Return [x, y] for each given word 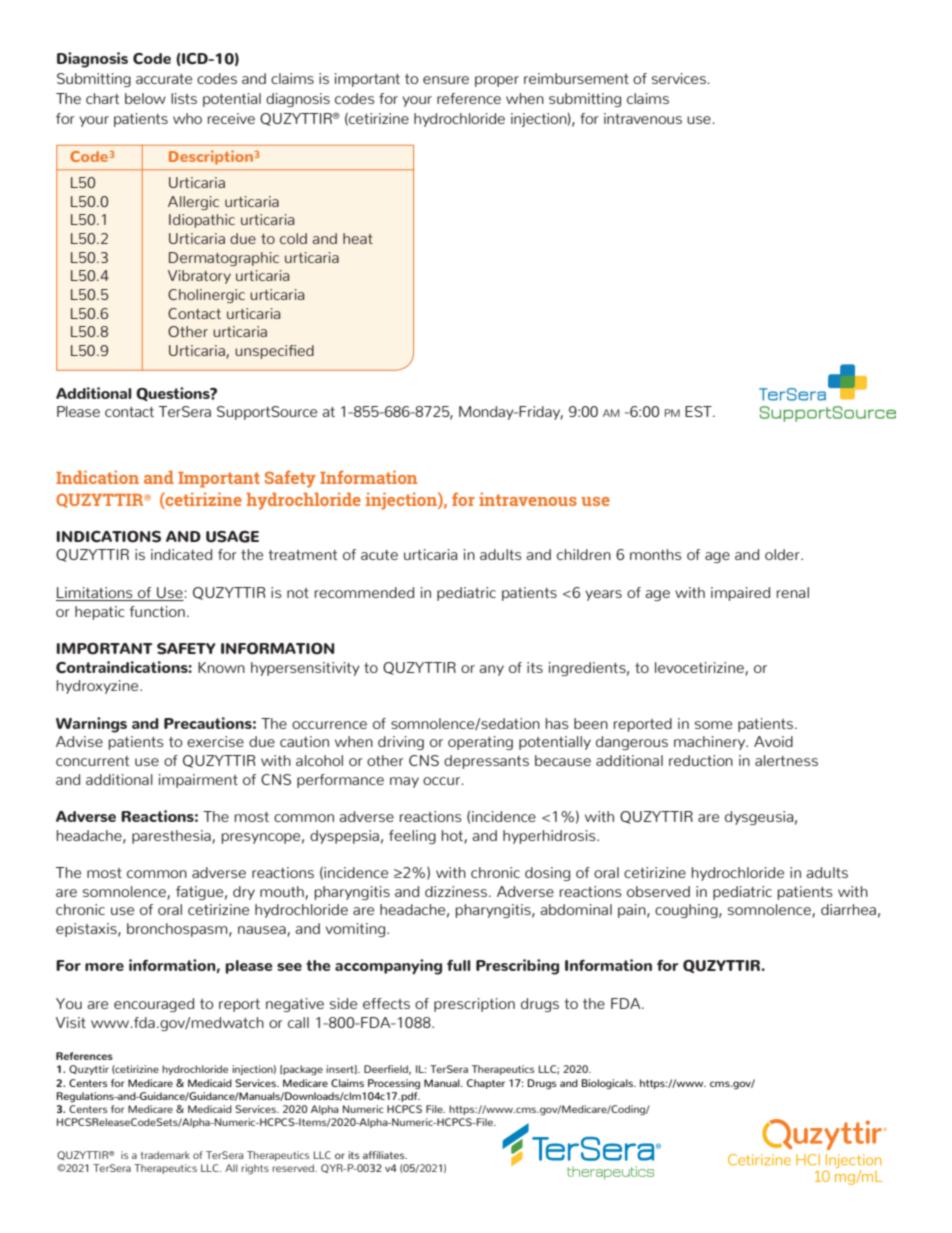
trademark [165, 1155]
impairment [198, 781]
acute [379, 555]
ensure [446, 80]
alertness [786, 760]
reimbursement [576, 78]
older [783, 554]
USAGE [232, 537]
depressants [486, 762]
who [187, 118]
